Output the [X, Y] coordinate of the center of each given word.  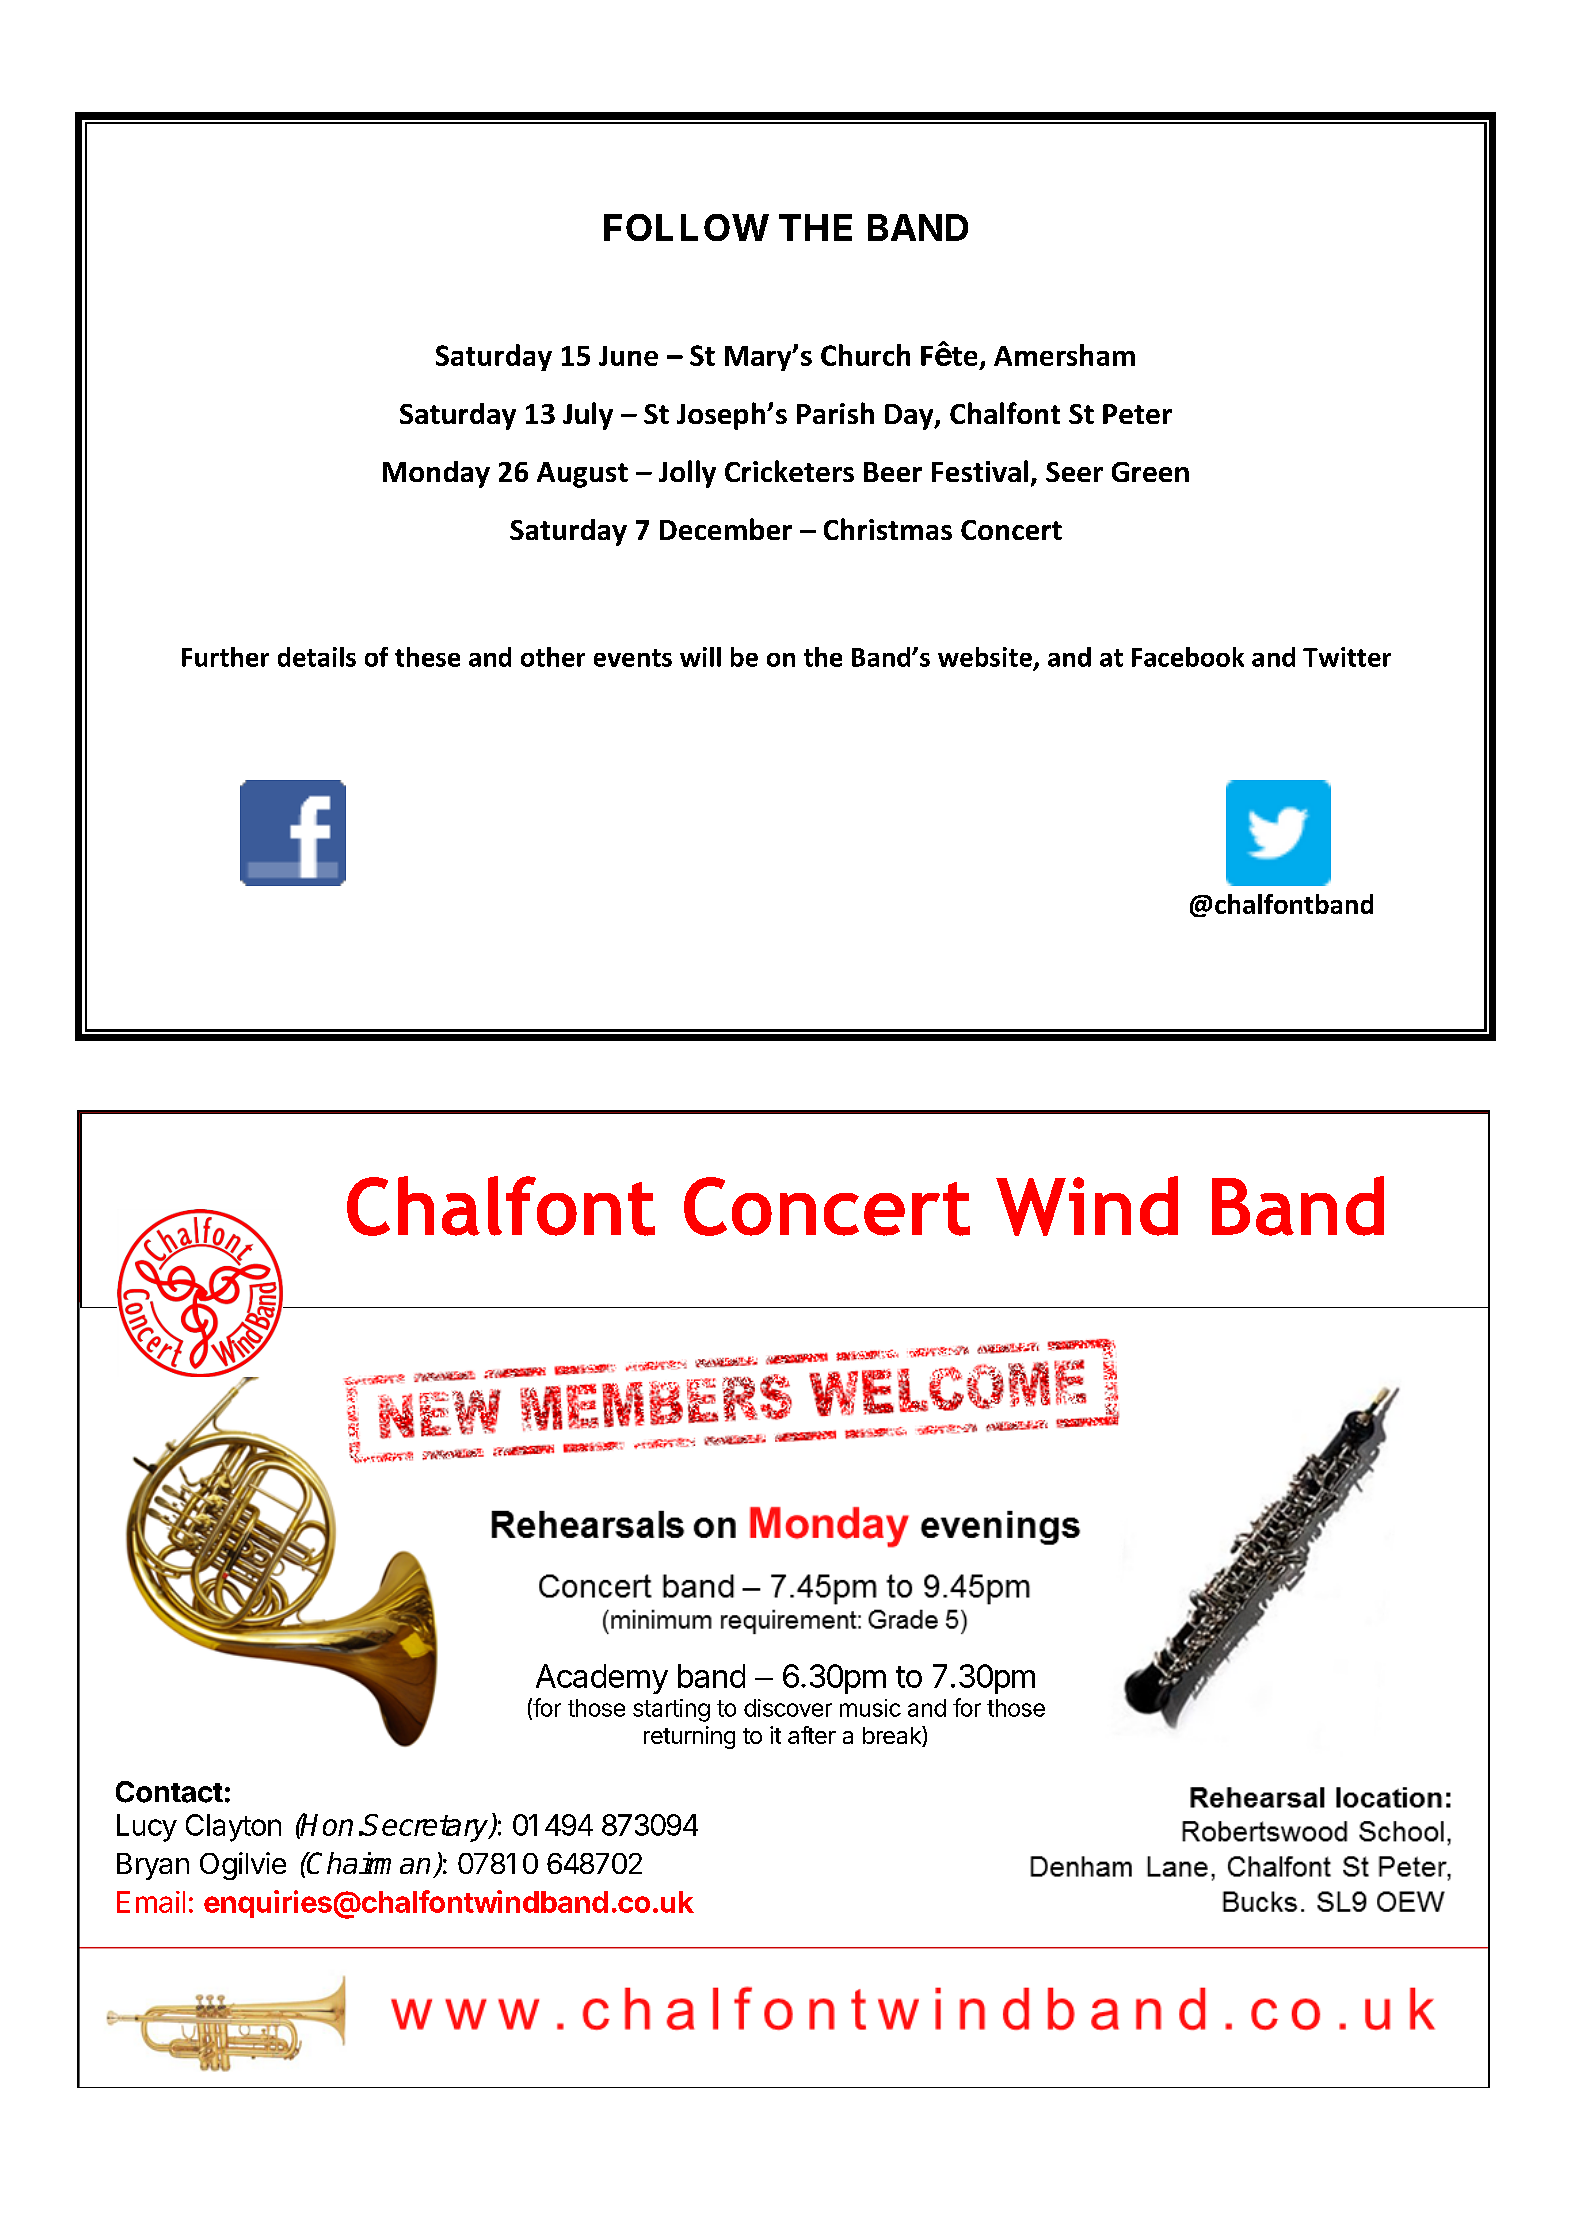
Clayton [233, 1828]
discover [788, 1708]
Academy [602, 1679]
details [317, 657]
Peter [1137, 414]
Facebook [1188, 657]
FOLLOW [686, 227]
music [870, 1708]
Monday [436, 474]
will [700, 657]
